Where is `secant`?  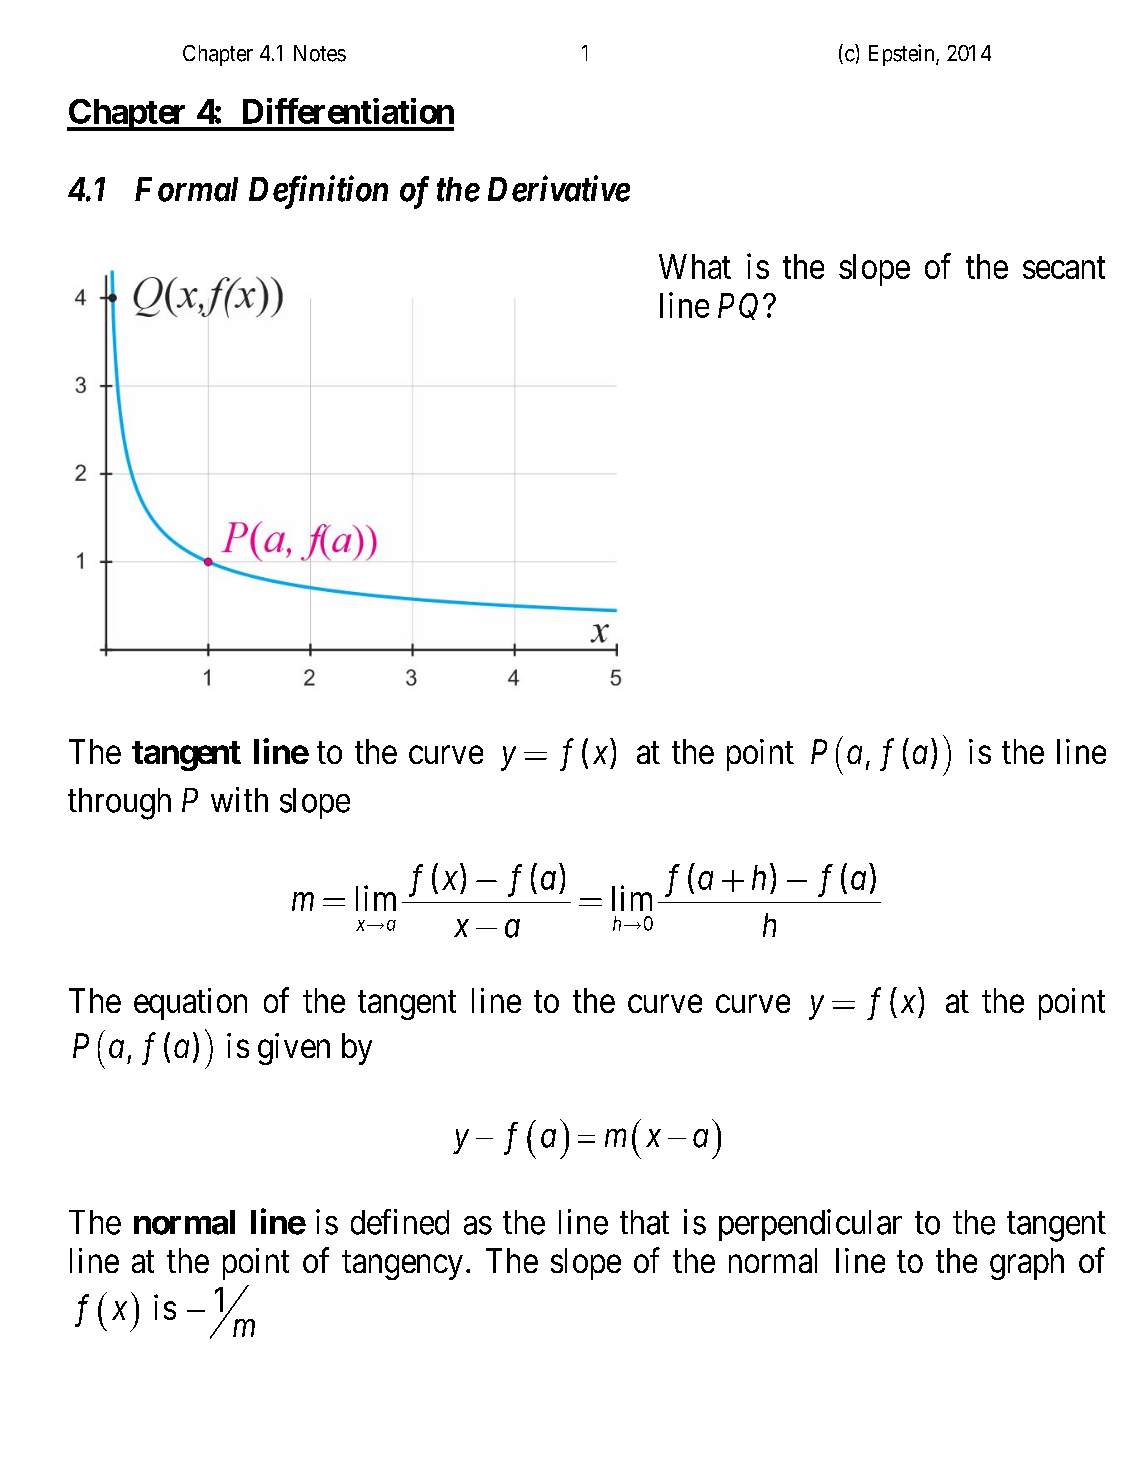 secant is located at coordinates (1064, 268).
